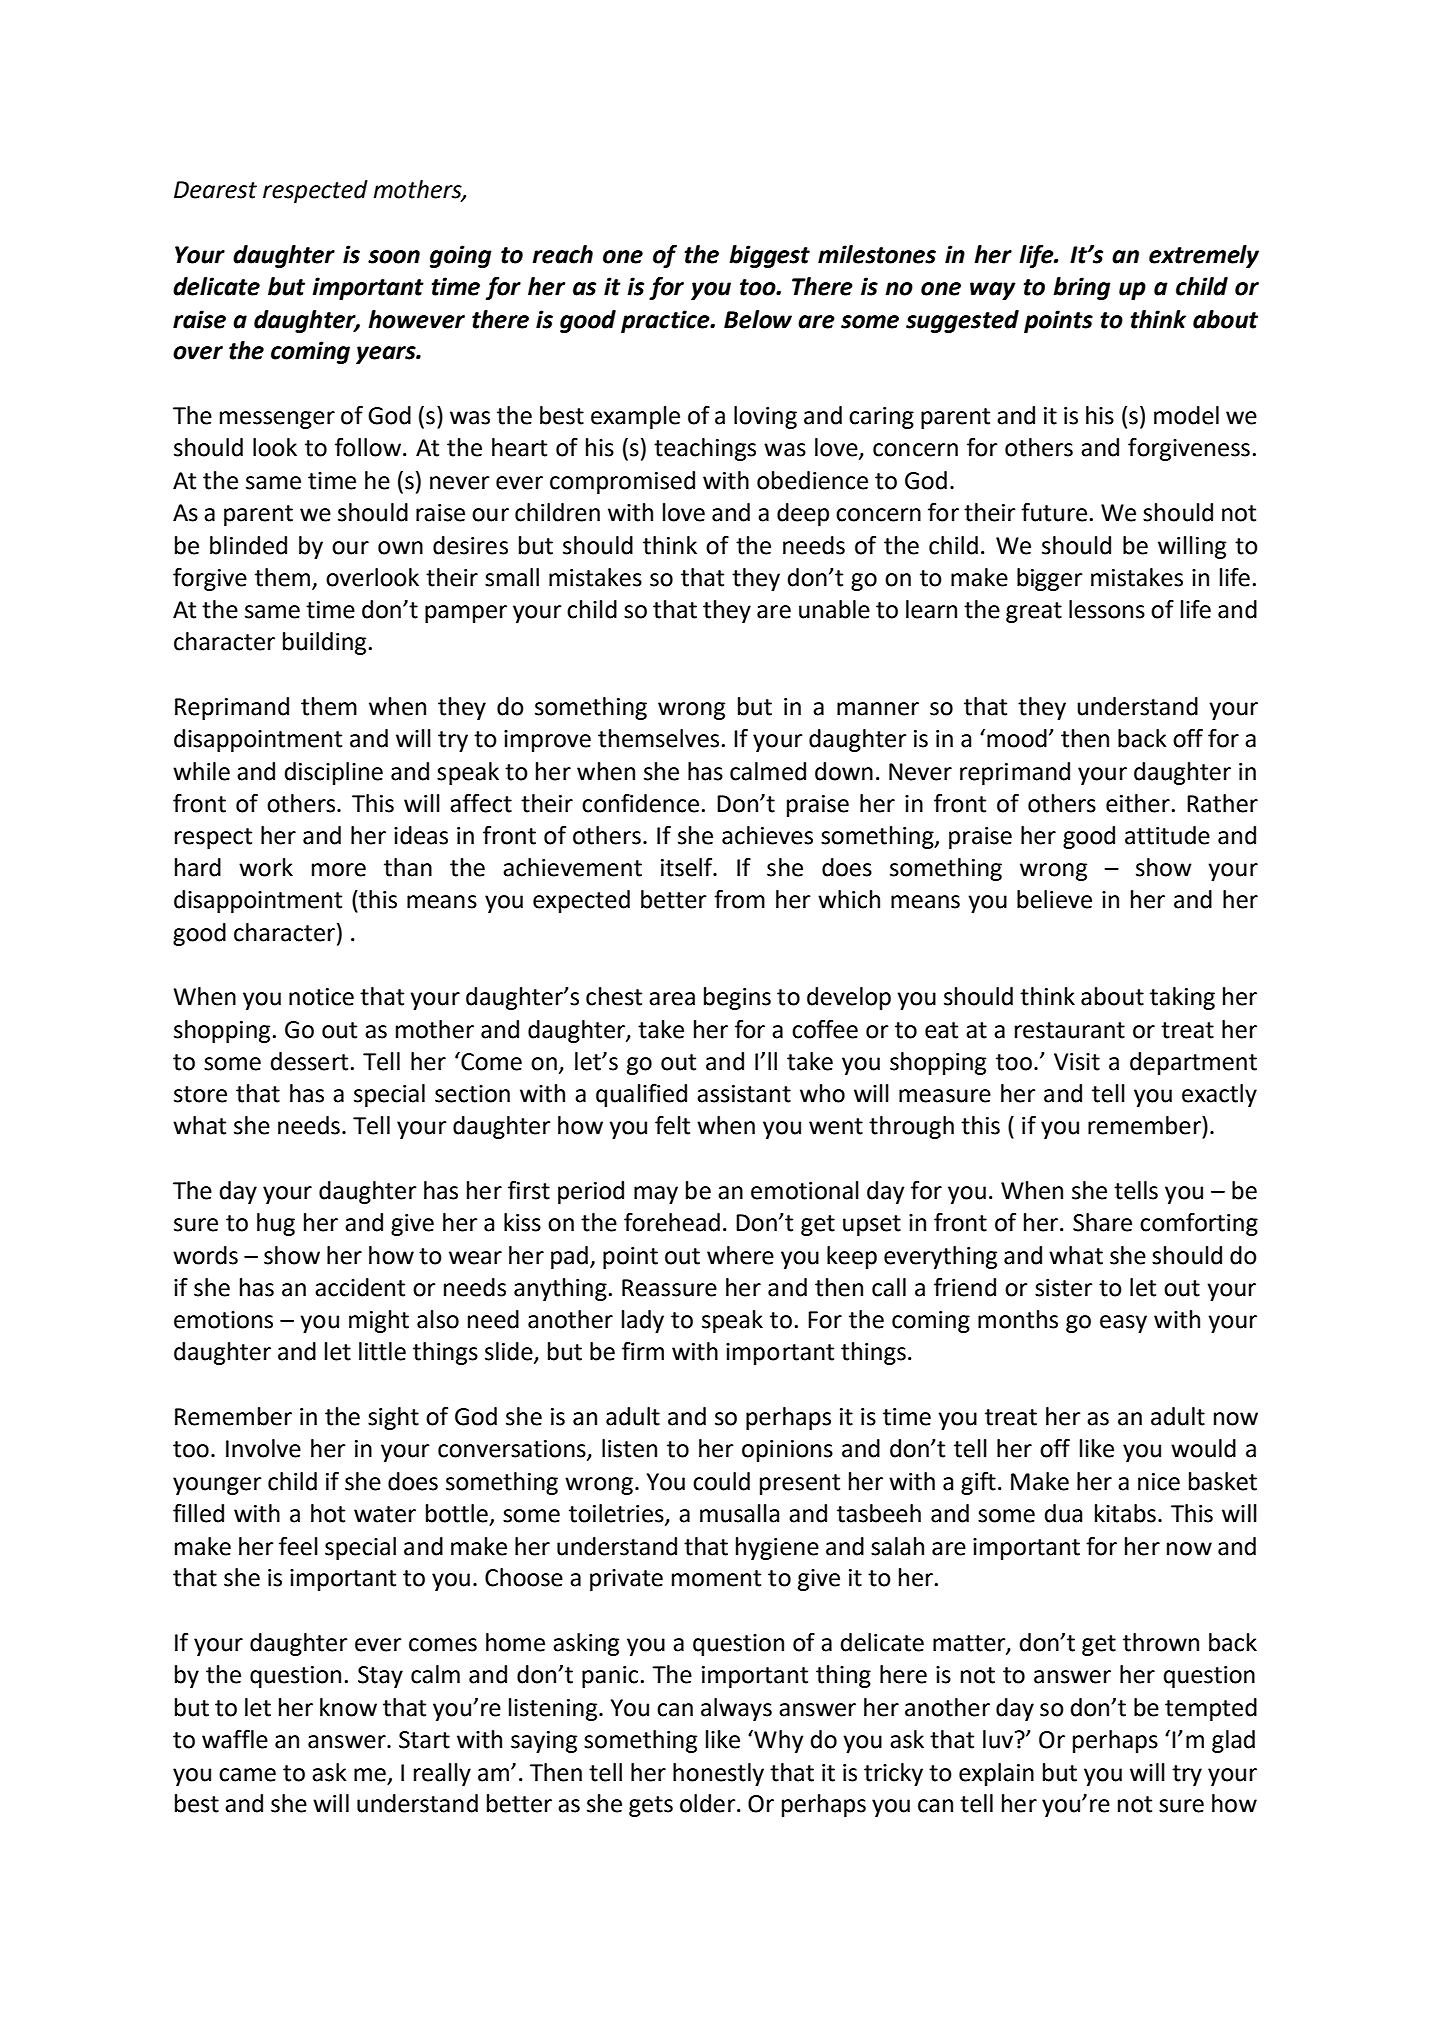  What do you see at coordinates (769, 256) in the image?
I see `biggest` at bounding box center [769, 256].
